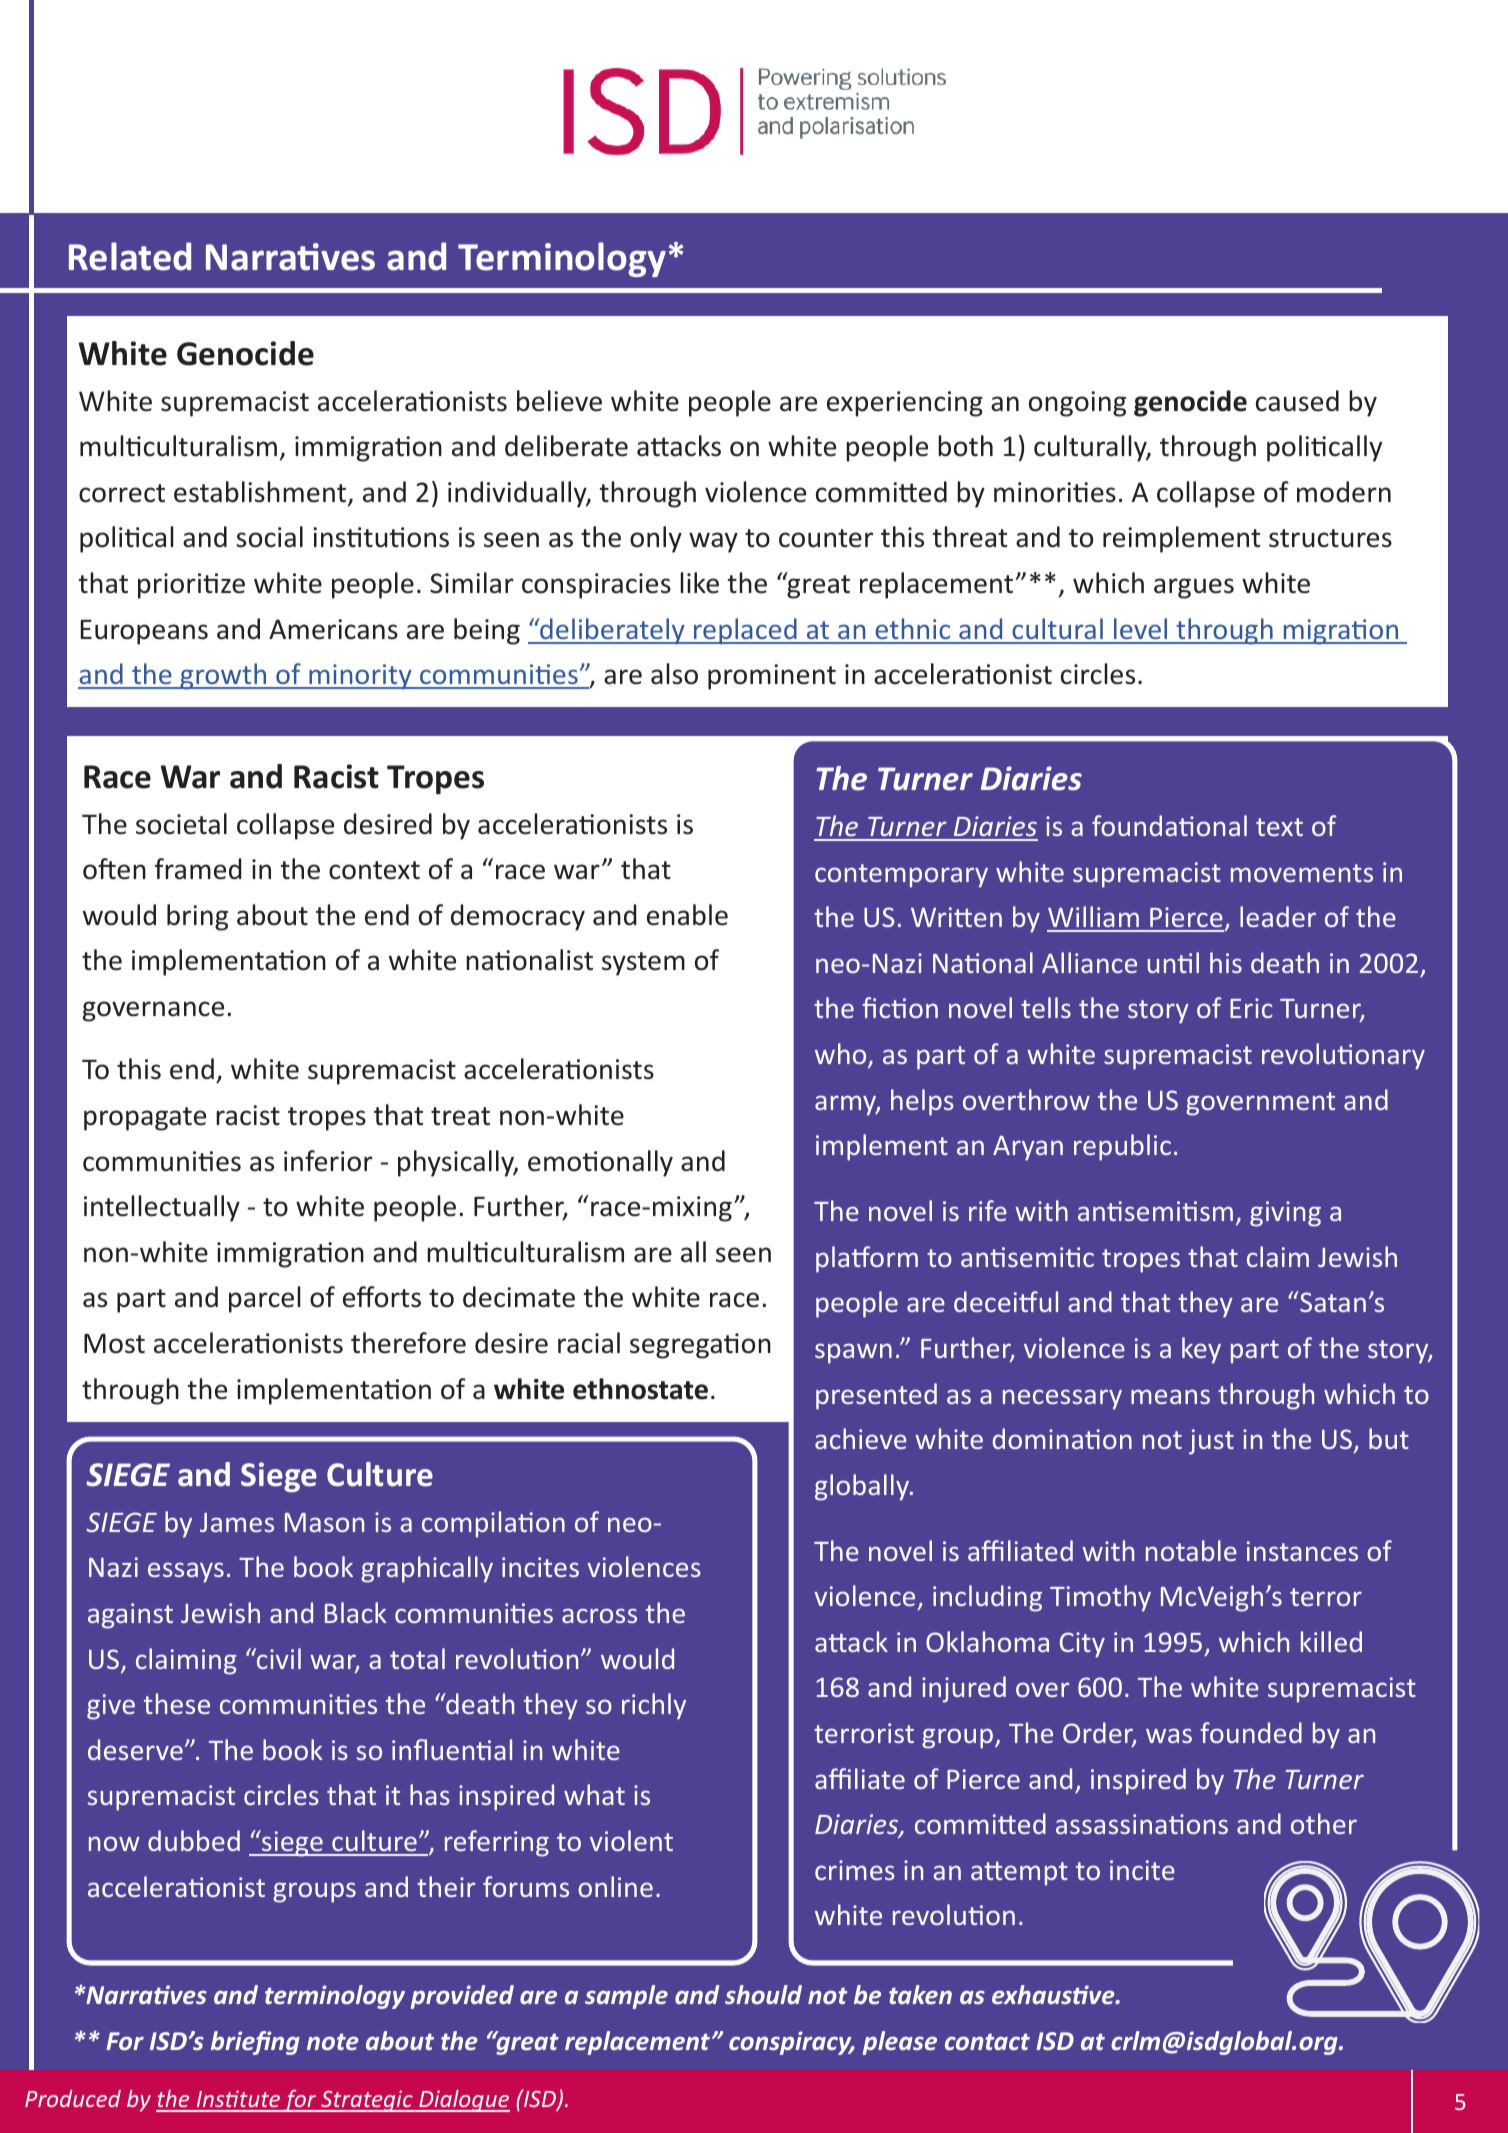 This screenshot has width=1508, height=2133. I want to click on giving, so click(1285, 1214).
